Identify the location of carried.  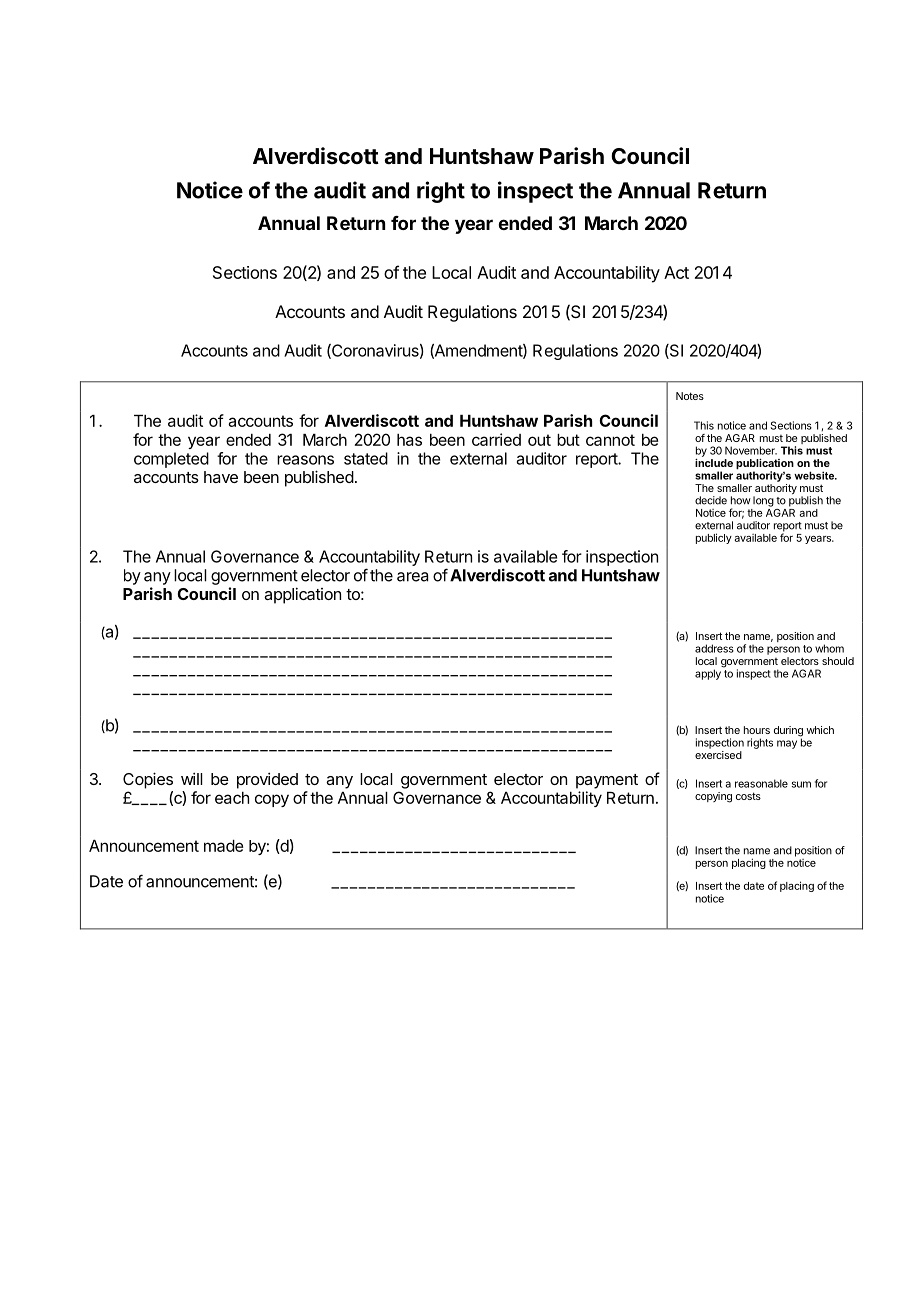
(496, 439).
